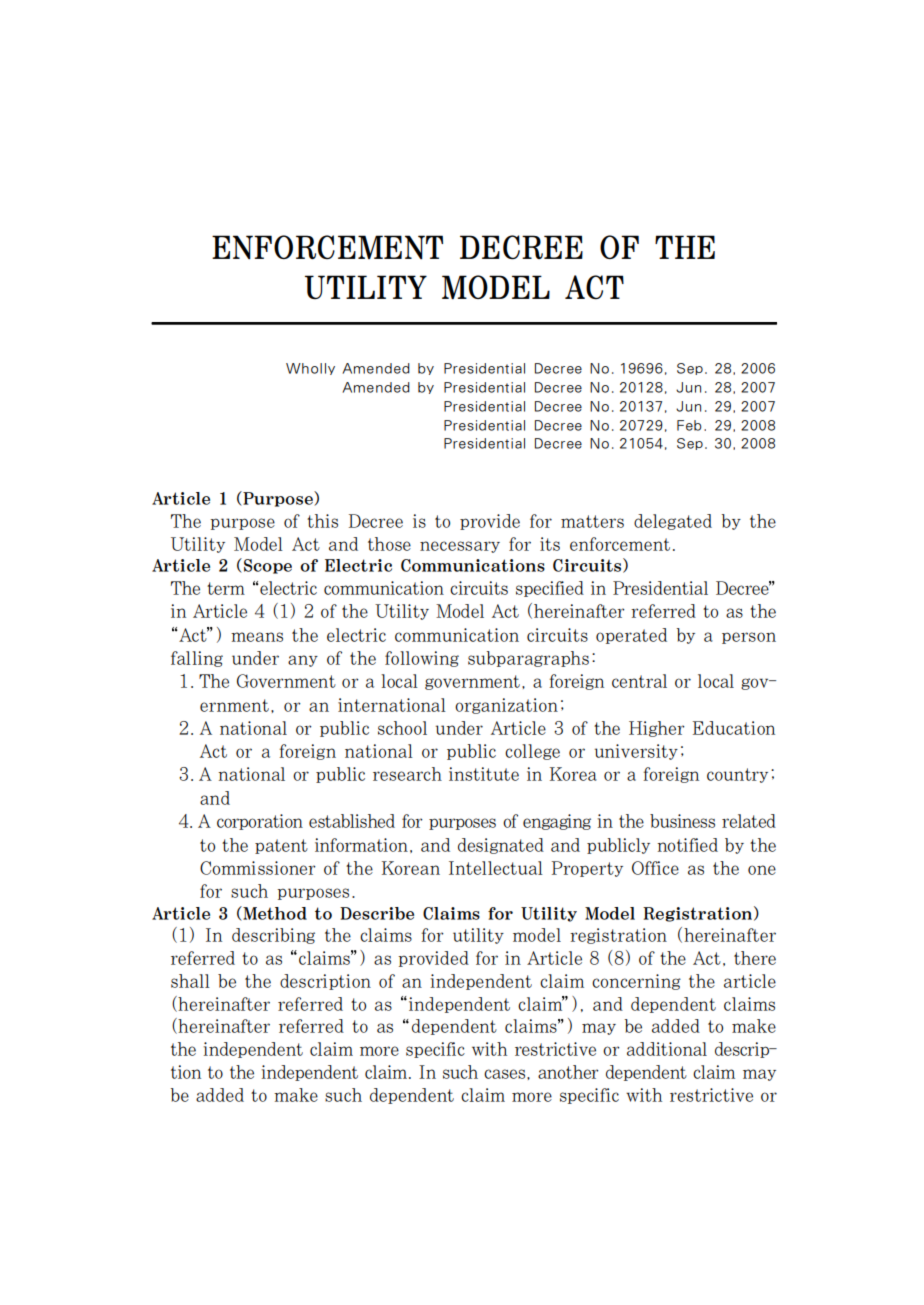 The width and height of the screenshot is (924, 1305). Describe the element at coordinates (655, 868) in the screenshot. I see `Office` at that location.
